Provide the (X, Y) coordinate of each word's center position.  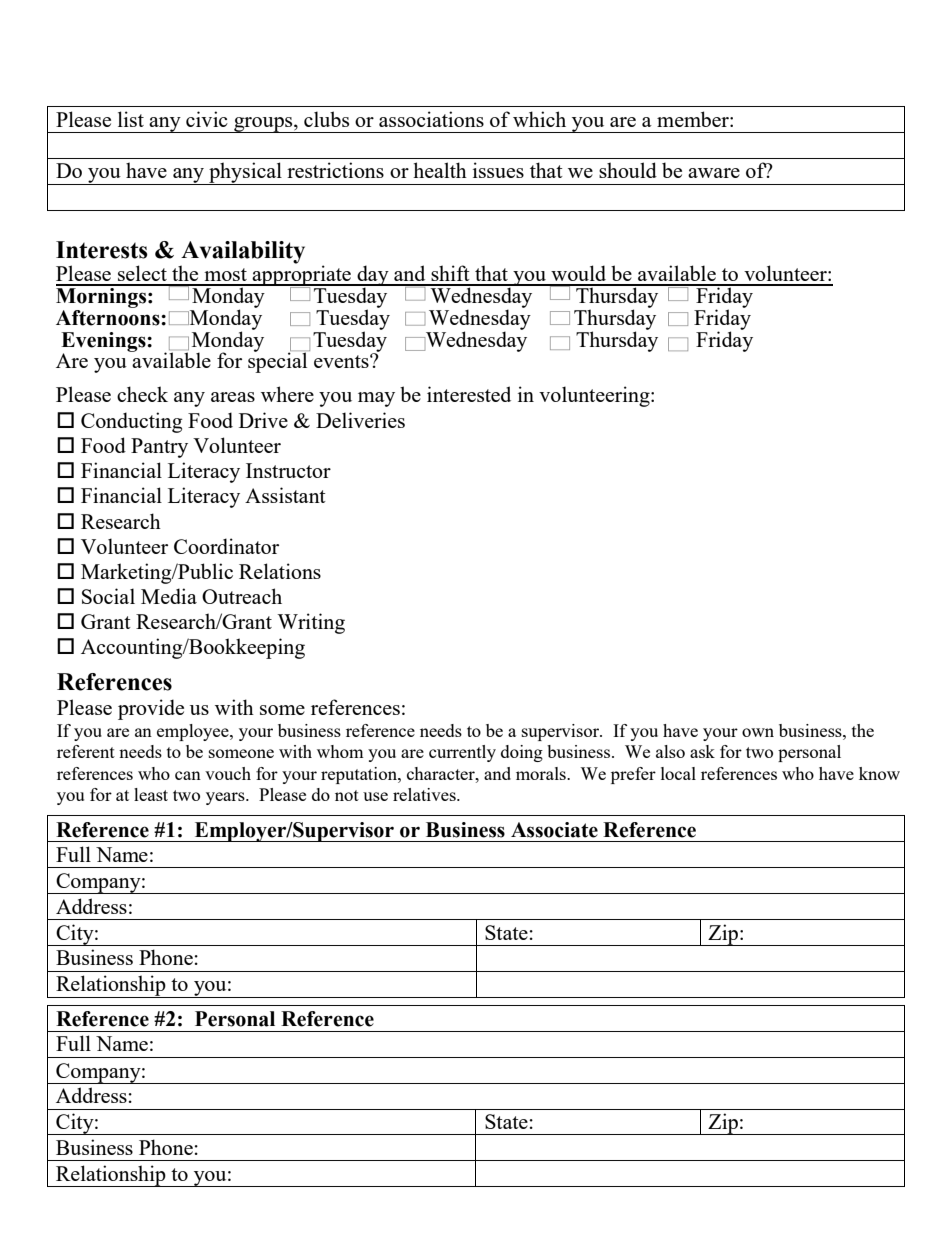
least (151, 794)
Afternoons (109, 316)
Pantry (159, 448)
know (879, 773)
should (628, 170)
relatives (425, 794)
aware (714, 173)
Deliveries (360, 420)
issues (498, 170)
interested (469, 394)
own (758, 732)
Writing (311, 623)
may (376, 399)
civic (207, 119)
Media (169, 596)
